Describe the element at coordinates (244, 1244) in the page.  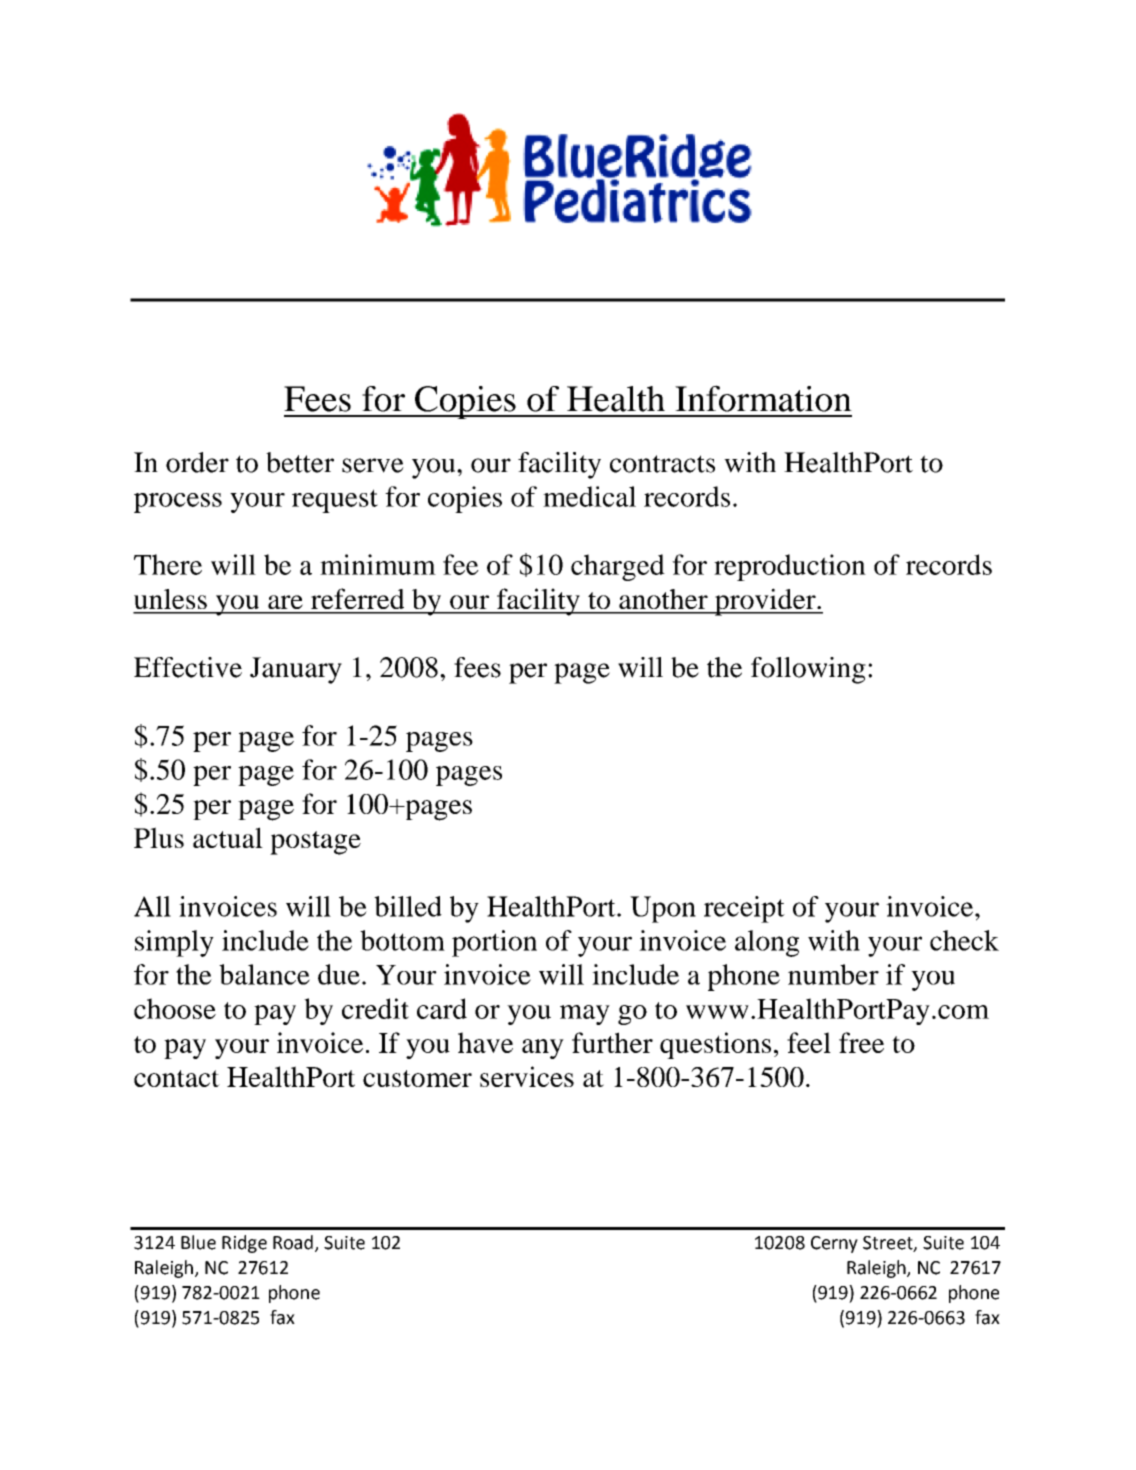
I see `Ridge` at that location.
